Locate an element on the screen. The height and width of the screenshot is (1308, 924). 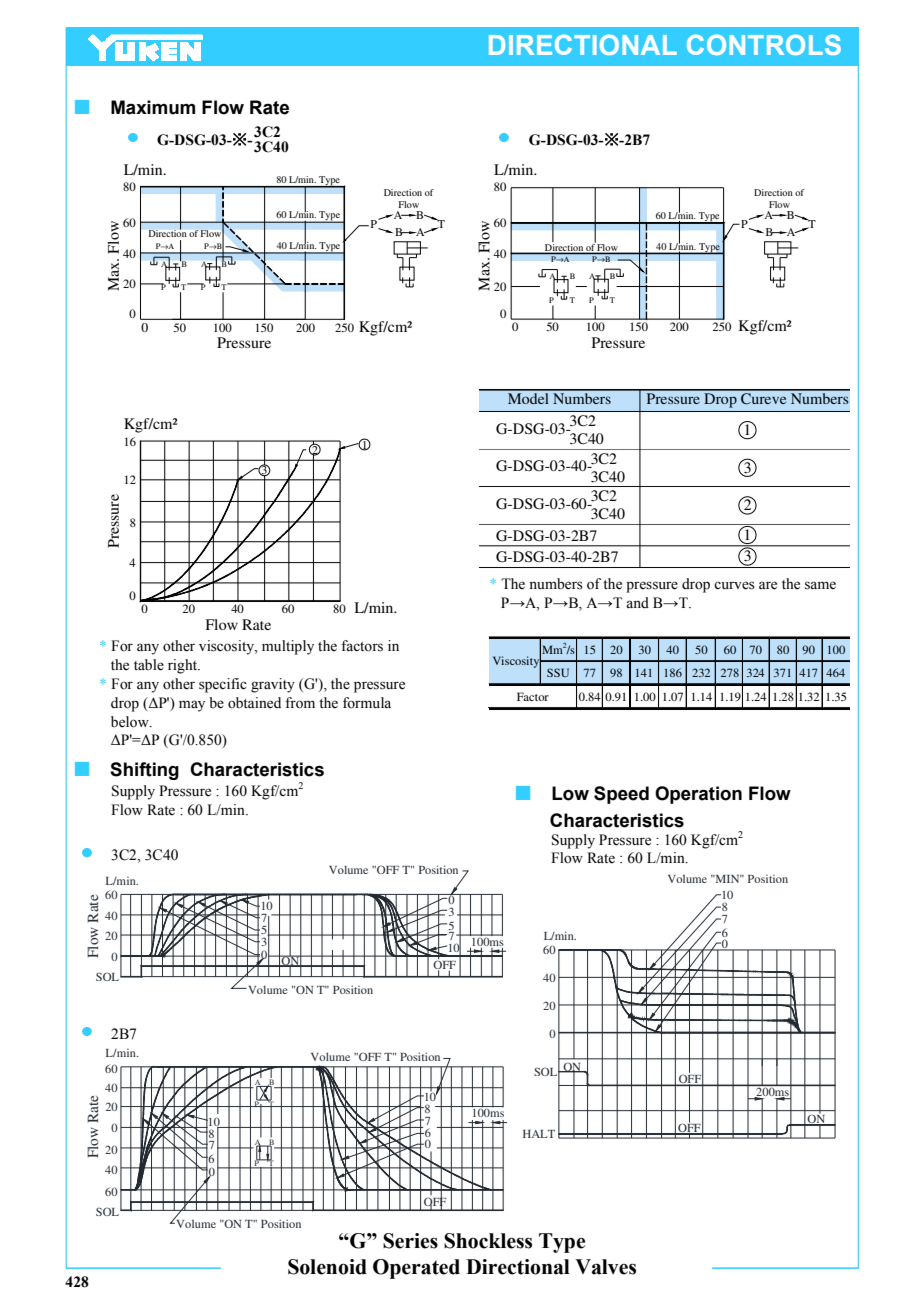
Series is located at coordinates (410, 1241).
